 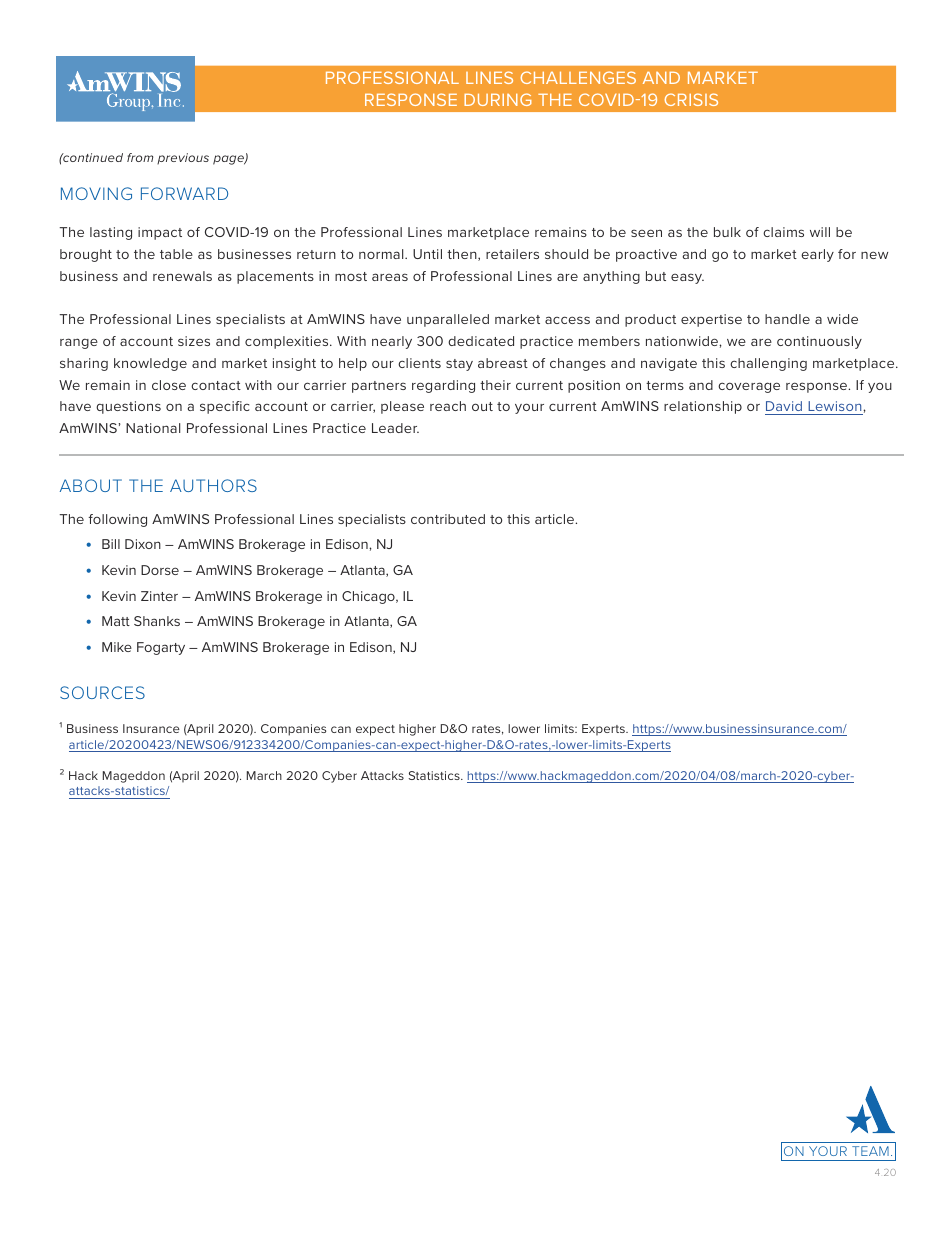 What do you see at coordinates (157, 621) in the page?
I see `Shanks` at bounding box center [157, 621].
